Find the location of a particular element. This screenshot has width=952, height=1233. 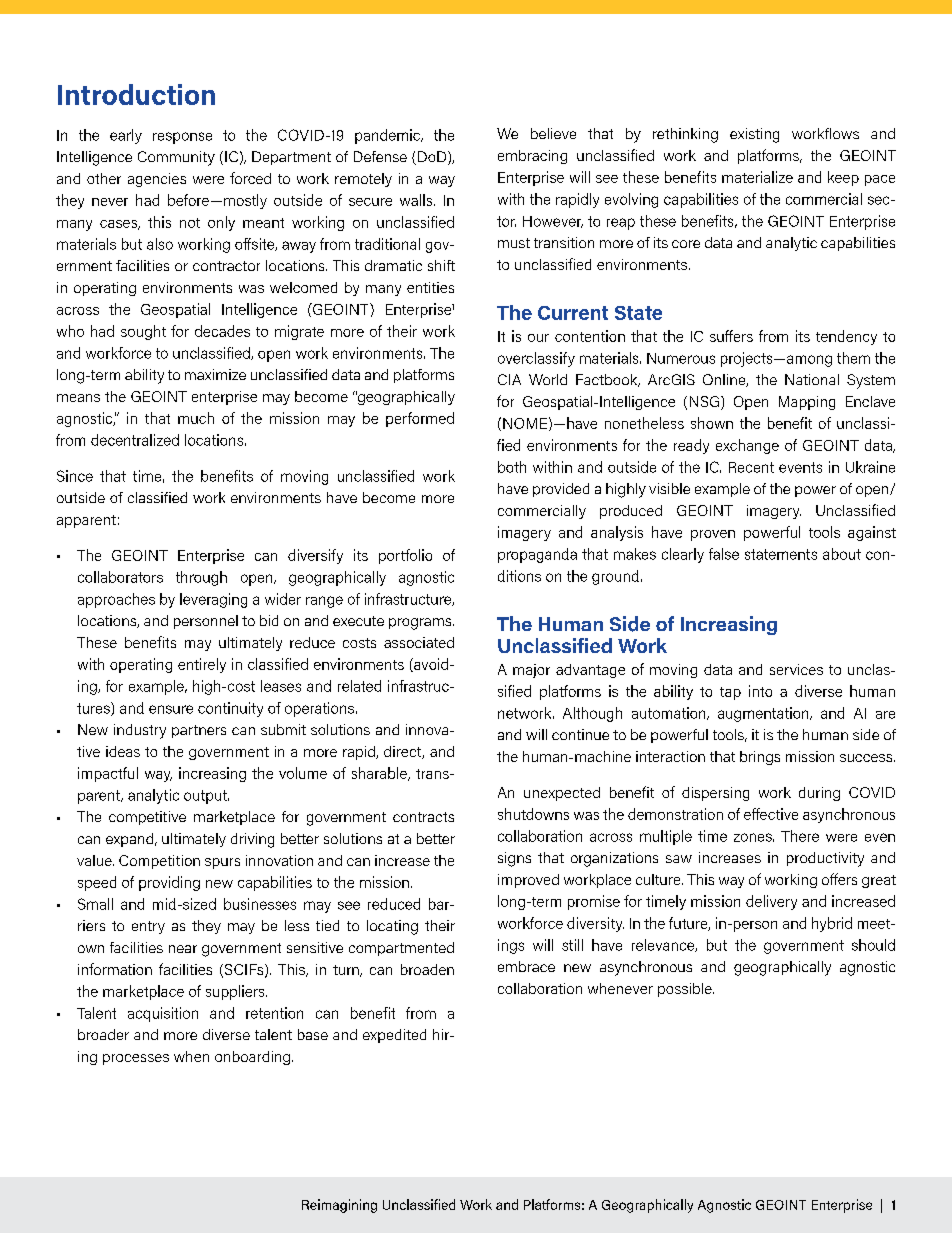

performed is located at coordinates (420, 419).
